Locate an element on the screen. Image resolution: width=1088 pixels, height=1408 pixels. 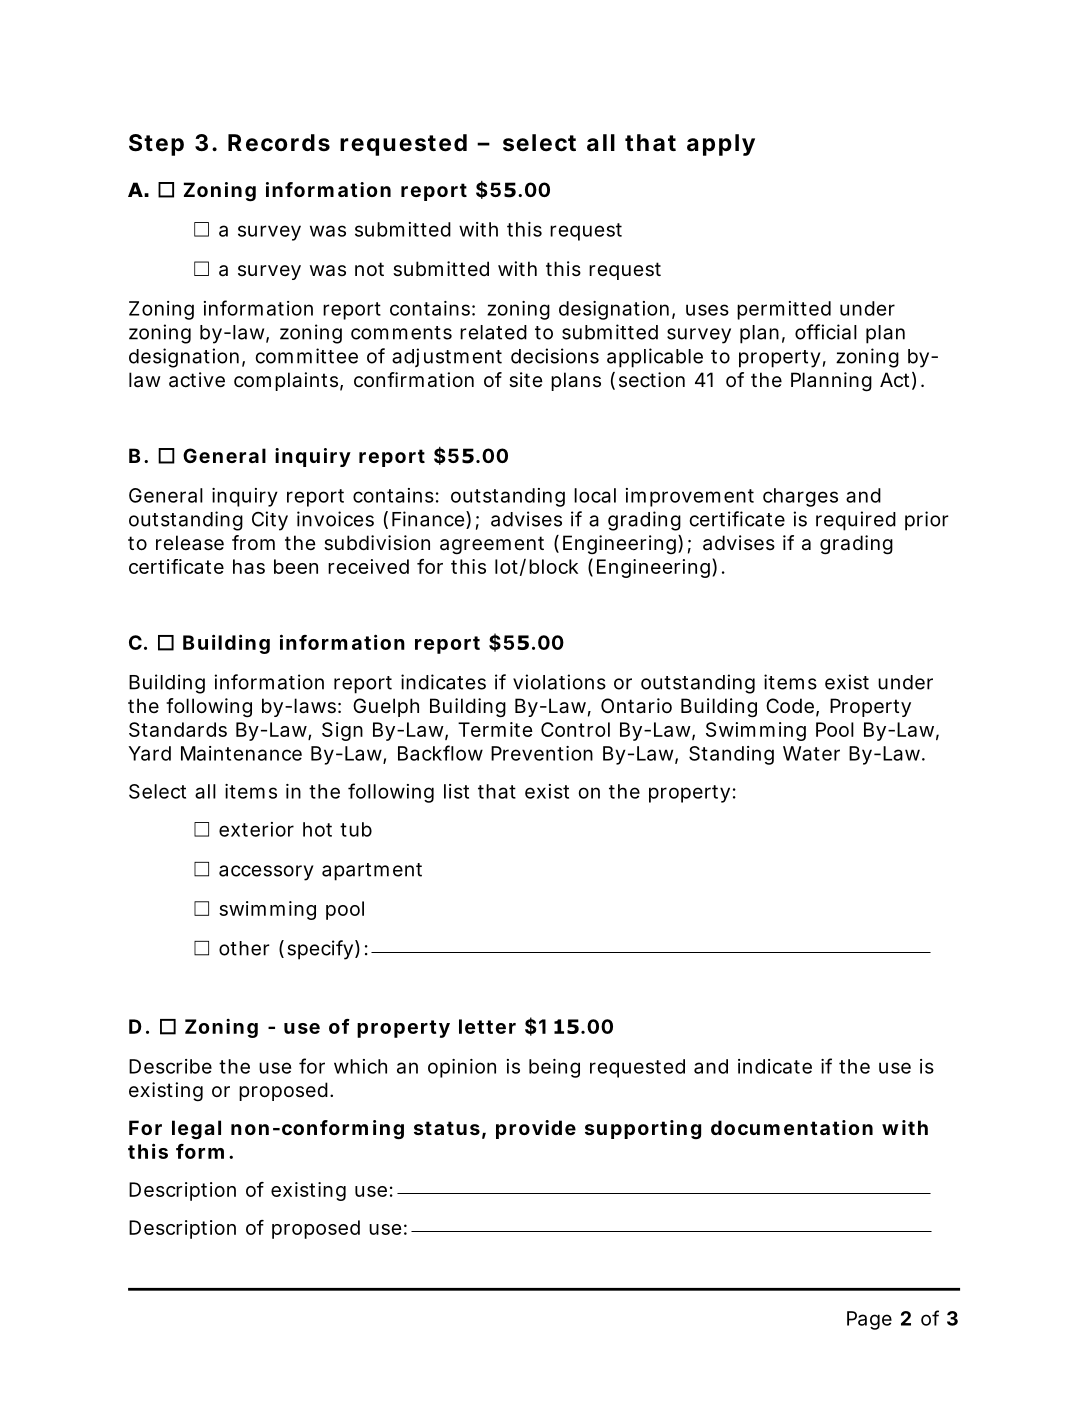
Records is located at coordinates (279, 143).
